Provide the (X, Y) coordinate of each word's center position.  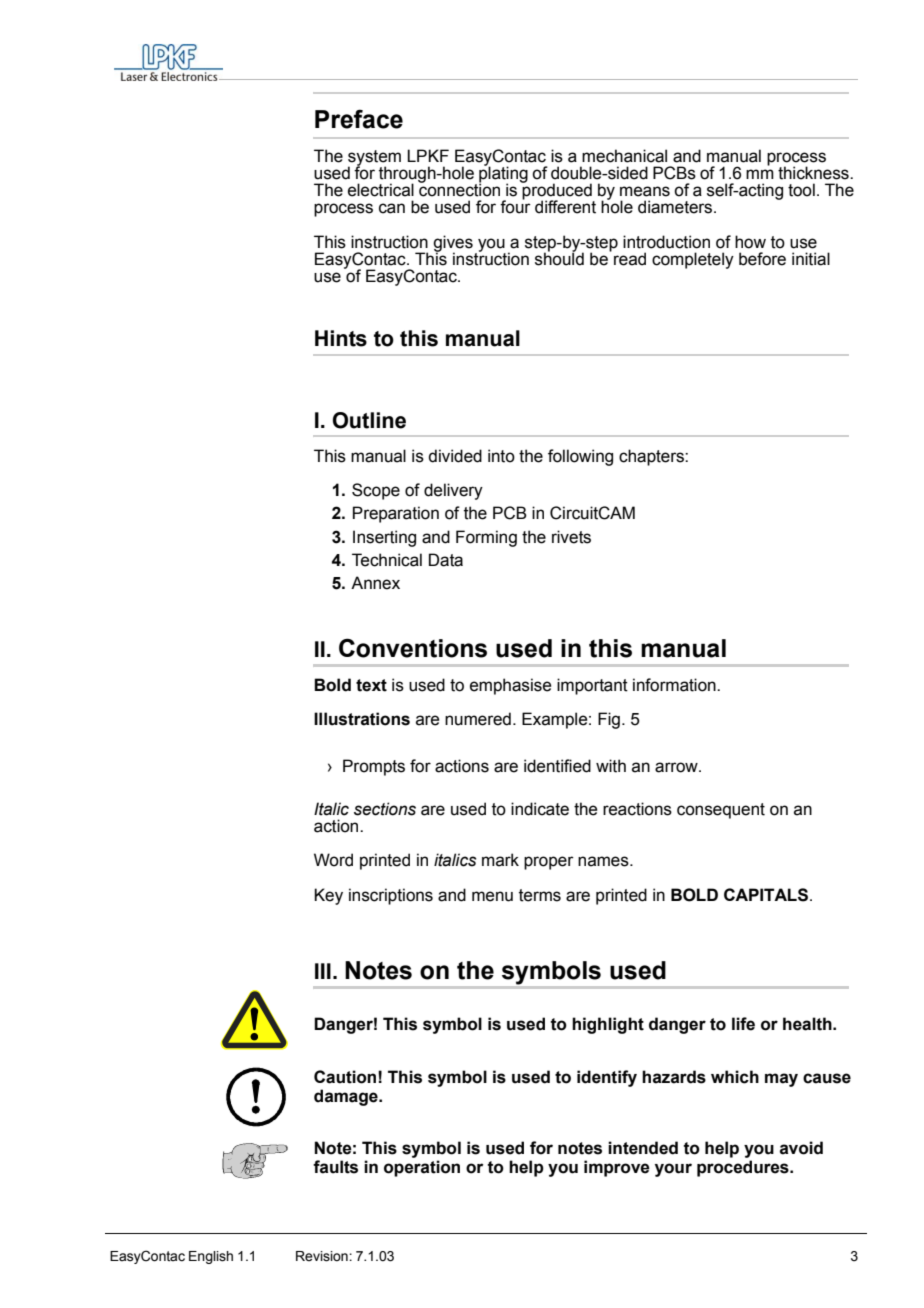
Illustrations (362, 719)
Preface (359, 119)
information (675, 685)
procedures (744, 1168)
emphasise (510, 686)
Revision (323, 1256)
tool (801, 190)
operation (422, 1168)
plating (503, 175)
